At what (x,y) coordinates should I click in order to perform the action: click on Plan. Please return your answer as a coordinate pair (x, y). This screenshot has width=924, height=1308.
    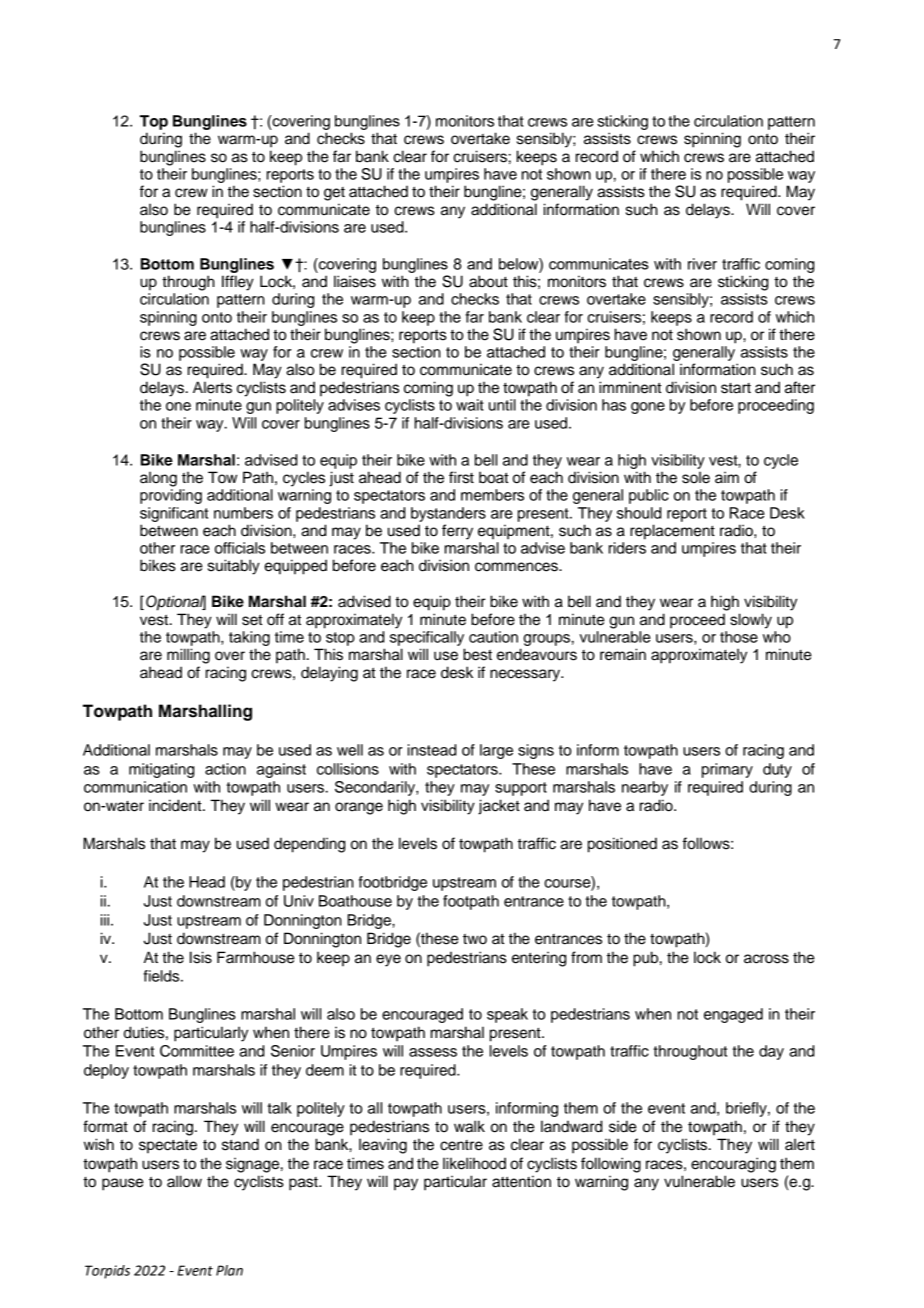
    Looking at the image, I should click on (229, 1270).
